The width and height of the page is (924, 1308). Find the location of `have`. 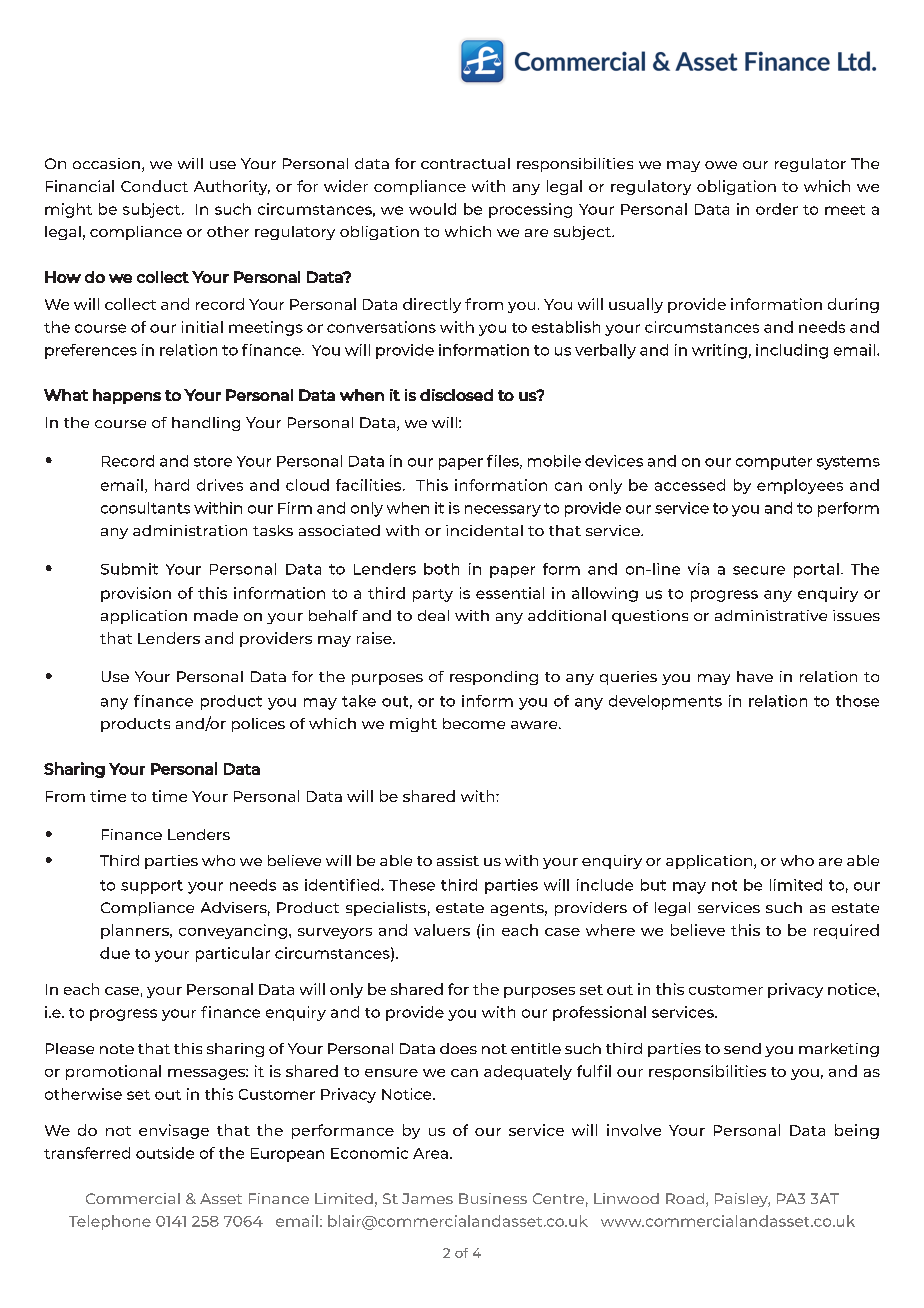

have is located at coordinates (755, 676).
